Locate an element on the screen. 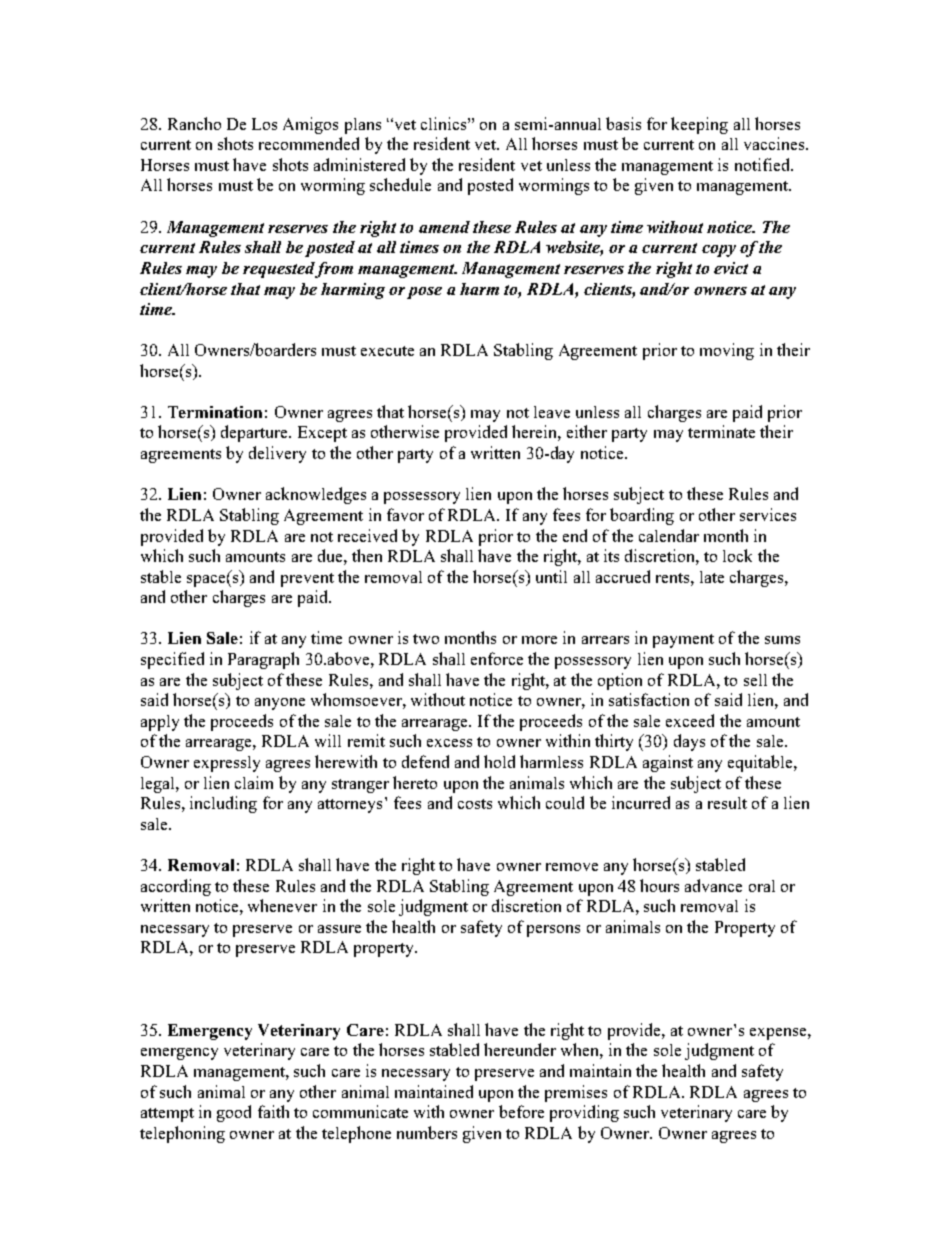 This screenshot has height=1233, width=952. excess is located at coordinates (449, 743).
